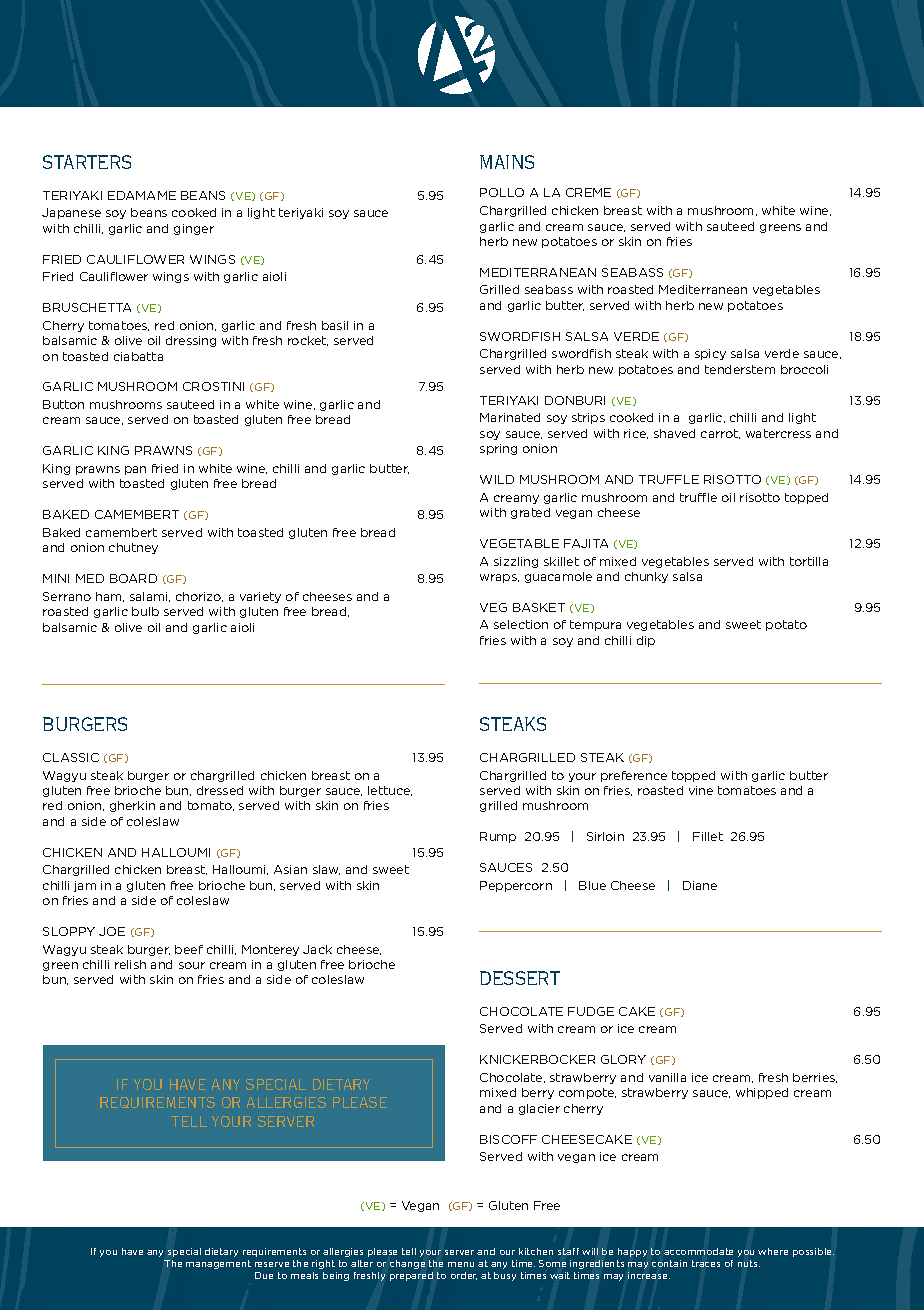 This image has height=1310, width=924. What do you see at coordinates (700, 885) in the image?
I see `Diane` at bounding box center [700, 885].
